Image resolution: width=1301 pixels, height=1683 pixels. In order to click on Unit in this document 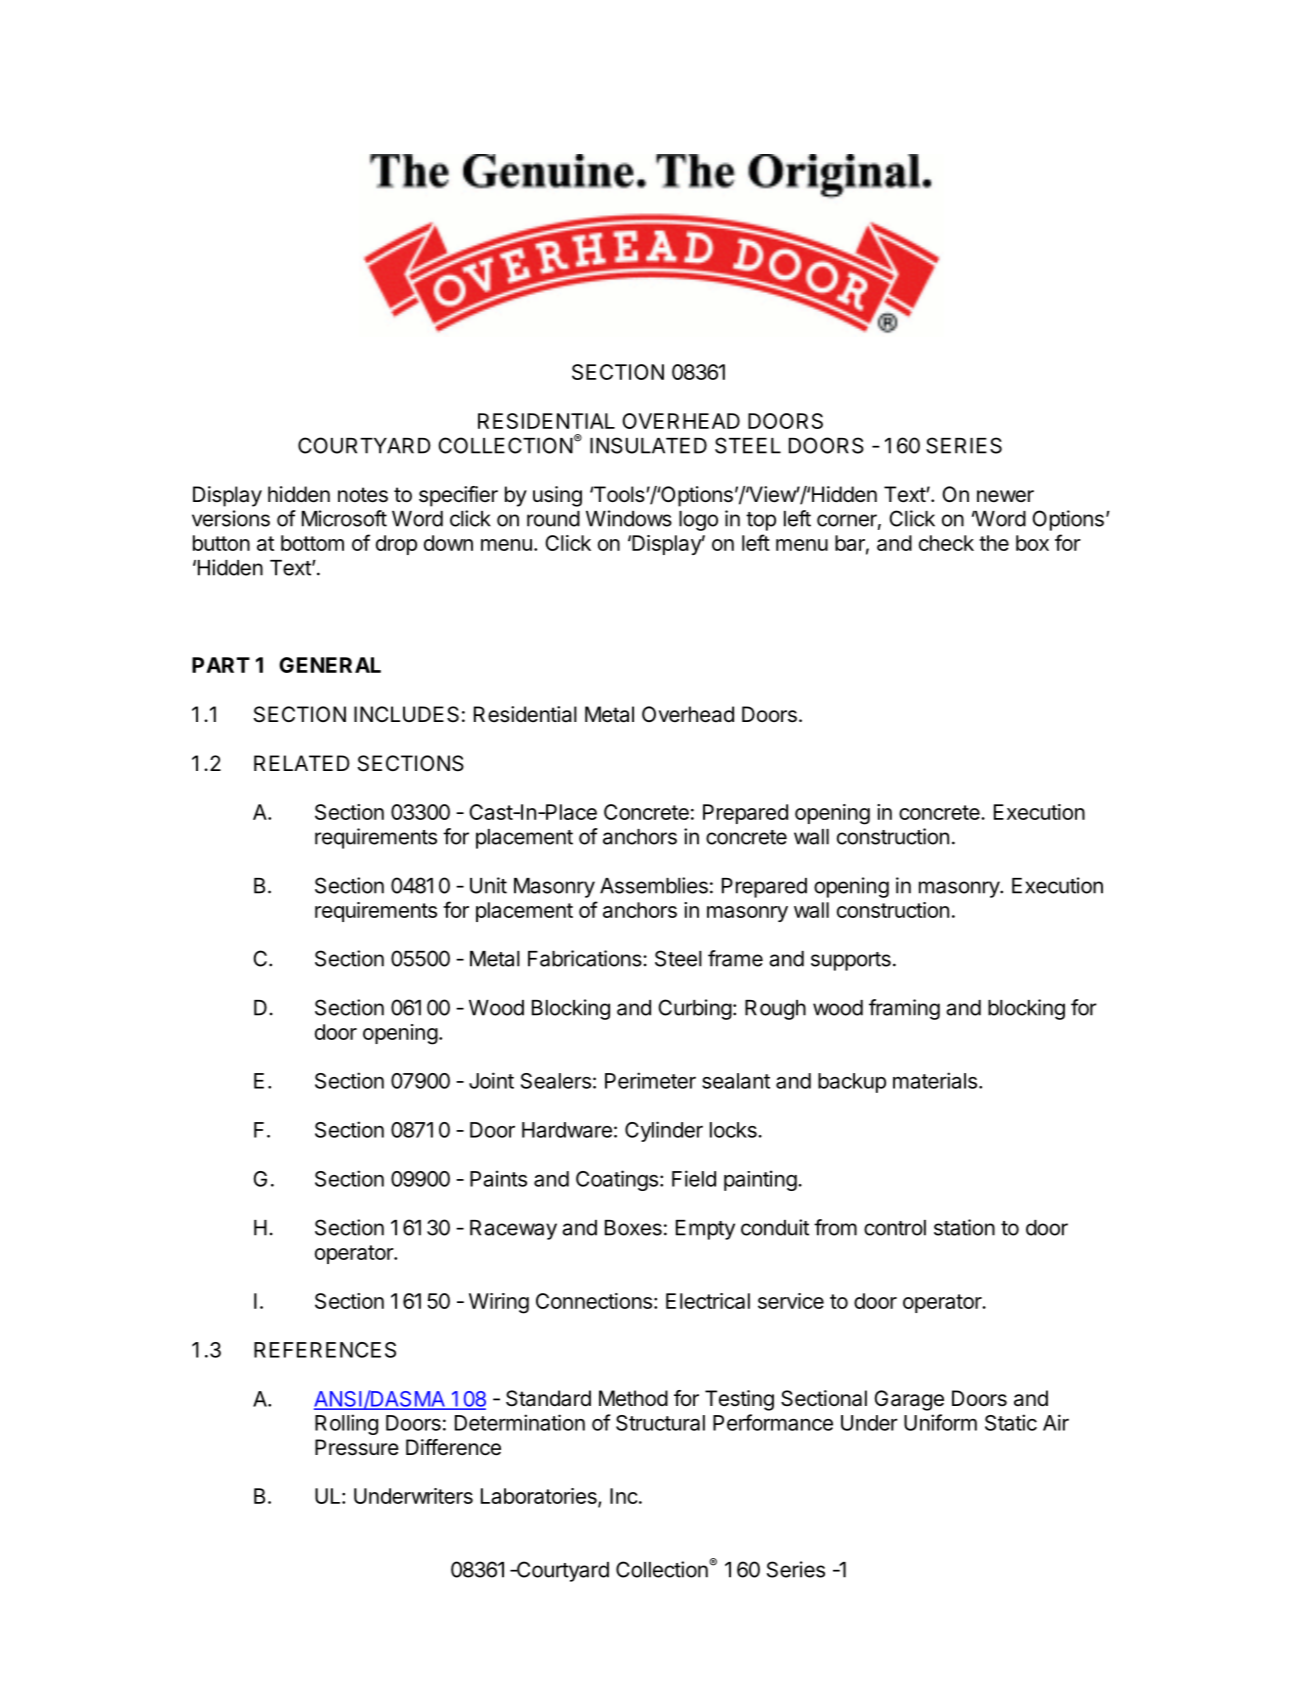, I will do `click(488, 885)`.
